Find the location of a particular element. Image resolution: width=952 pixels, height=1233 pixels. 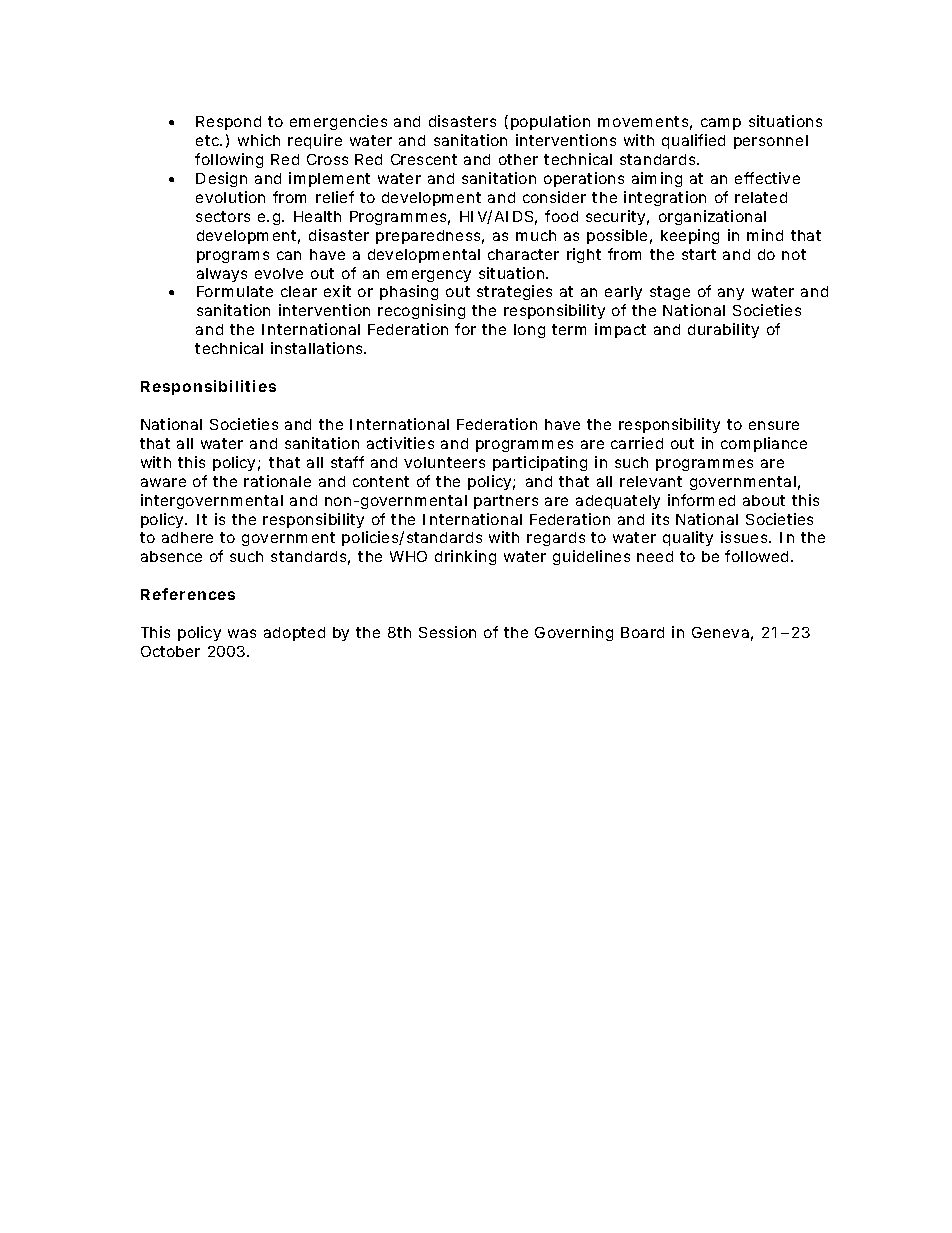

any is located at coordinates (731, 294).
